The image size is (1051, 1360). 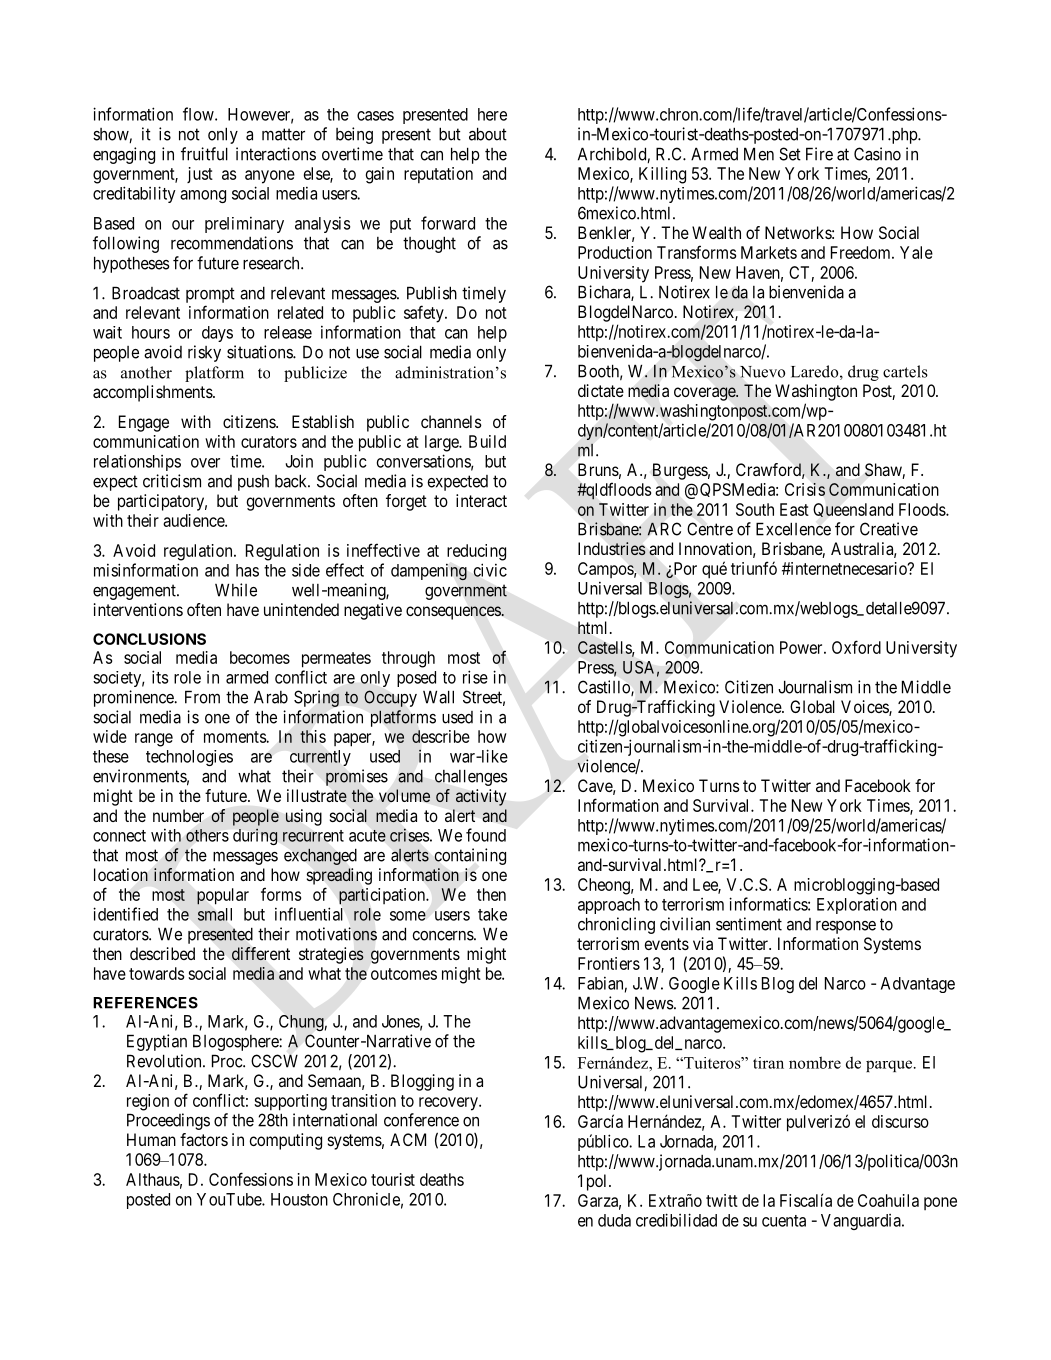 What do you see at coordinates (488, 134) in the document?
I see `about` at bounding box center [488, 134].
